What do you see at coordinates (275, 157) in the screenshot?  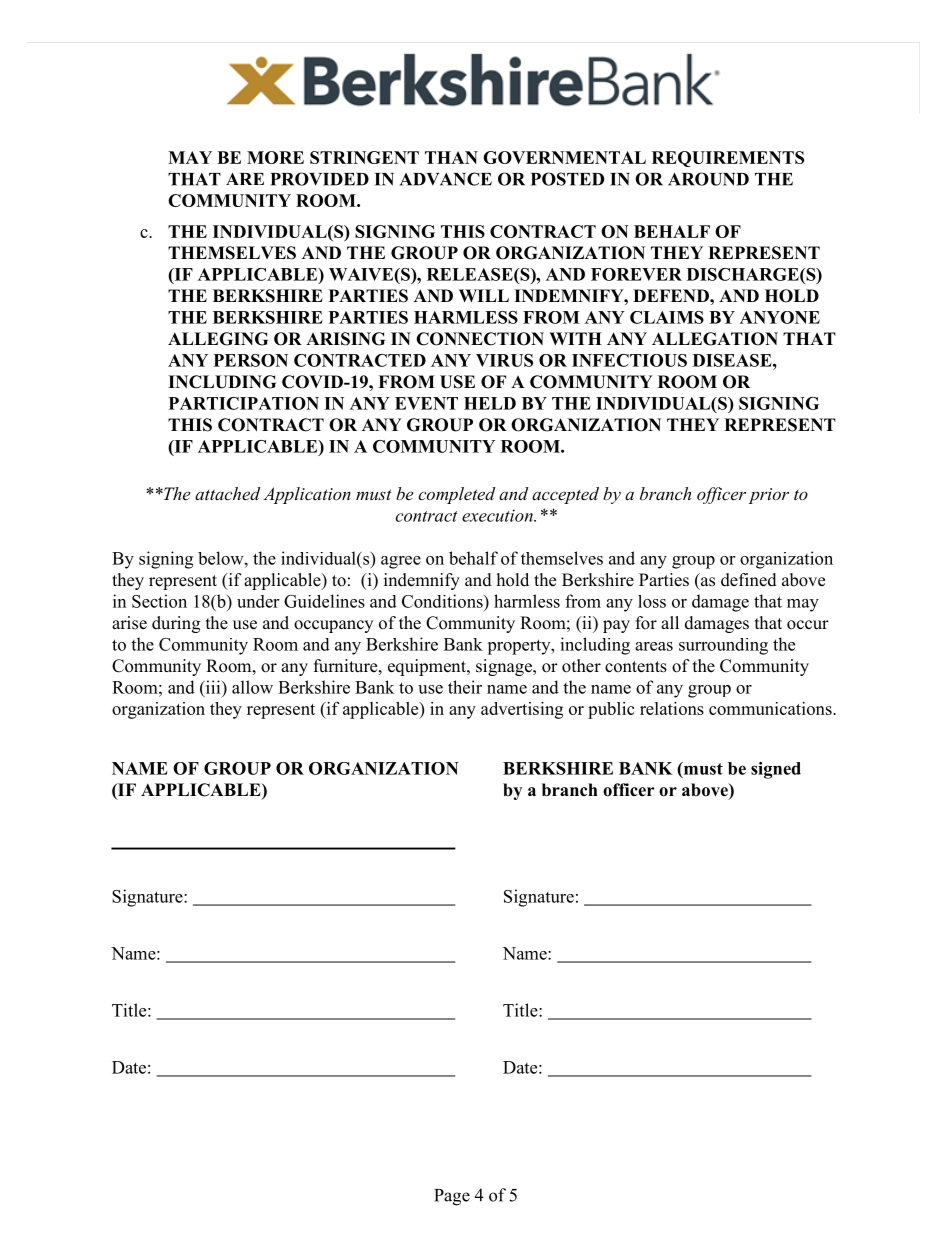 I see `MORE` at bounding box center [275, 157].
